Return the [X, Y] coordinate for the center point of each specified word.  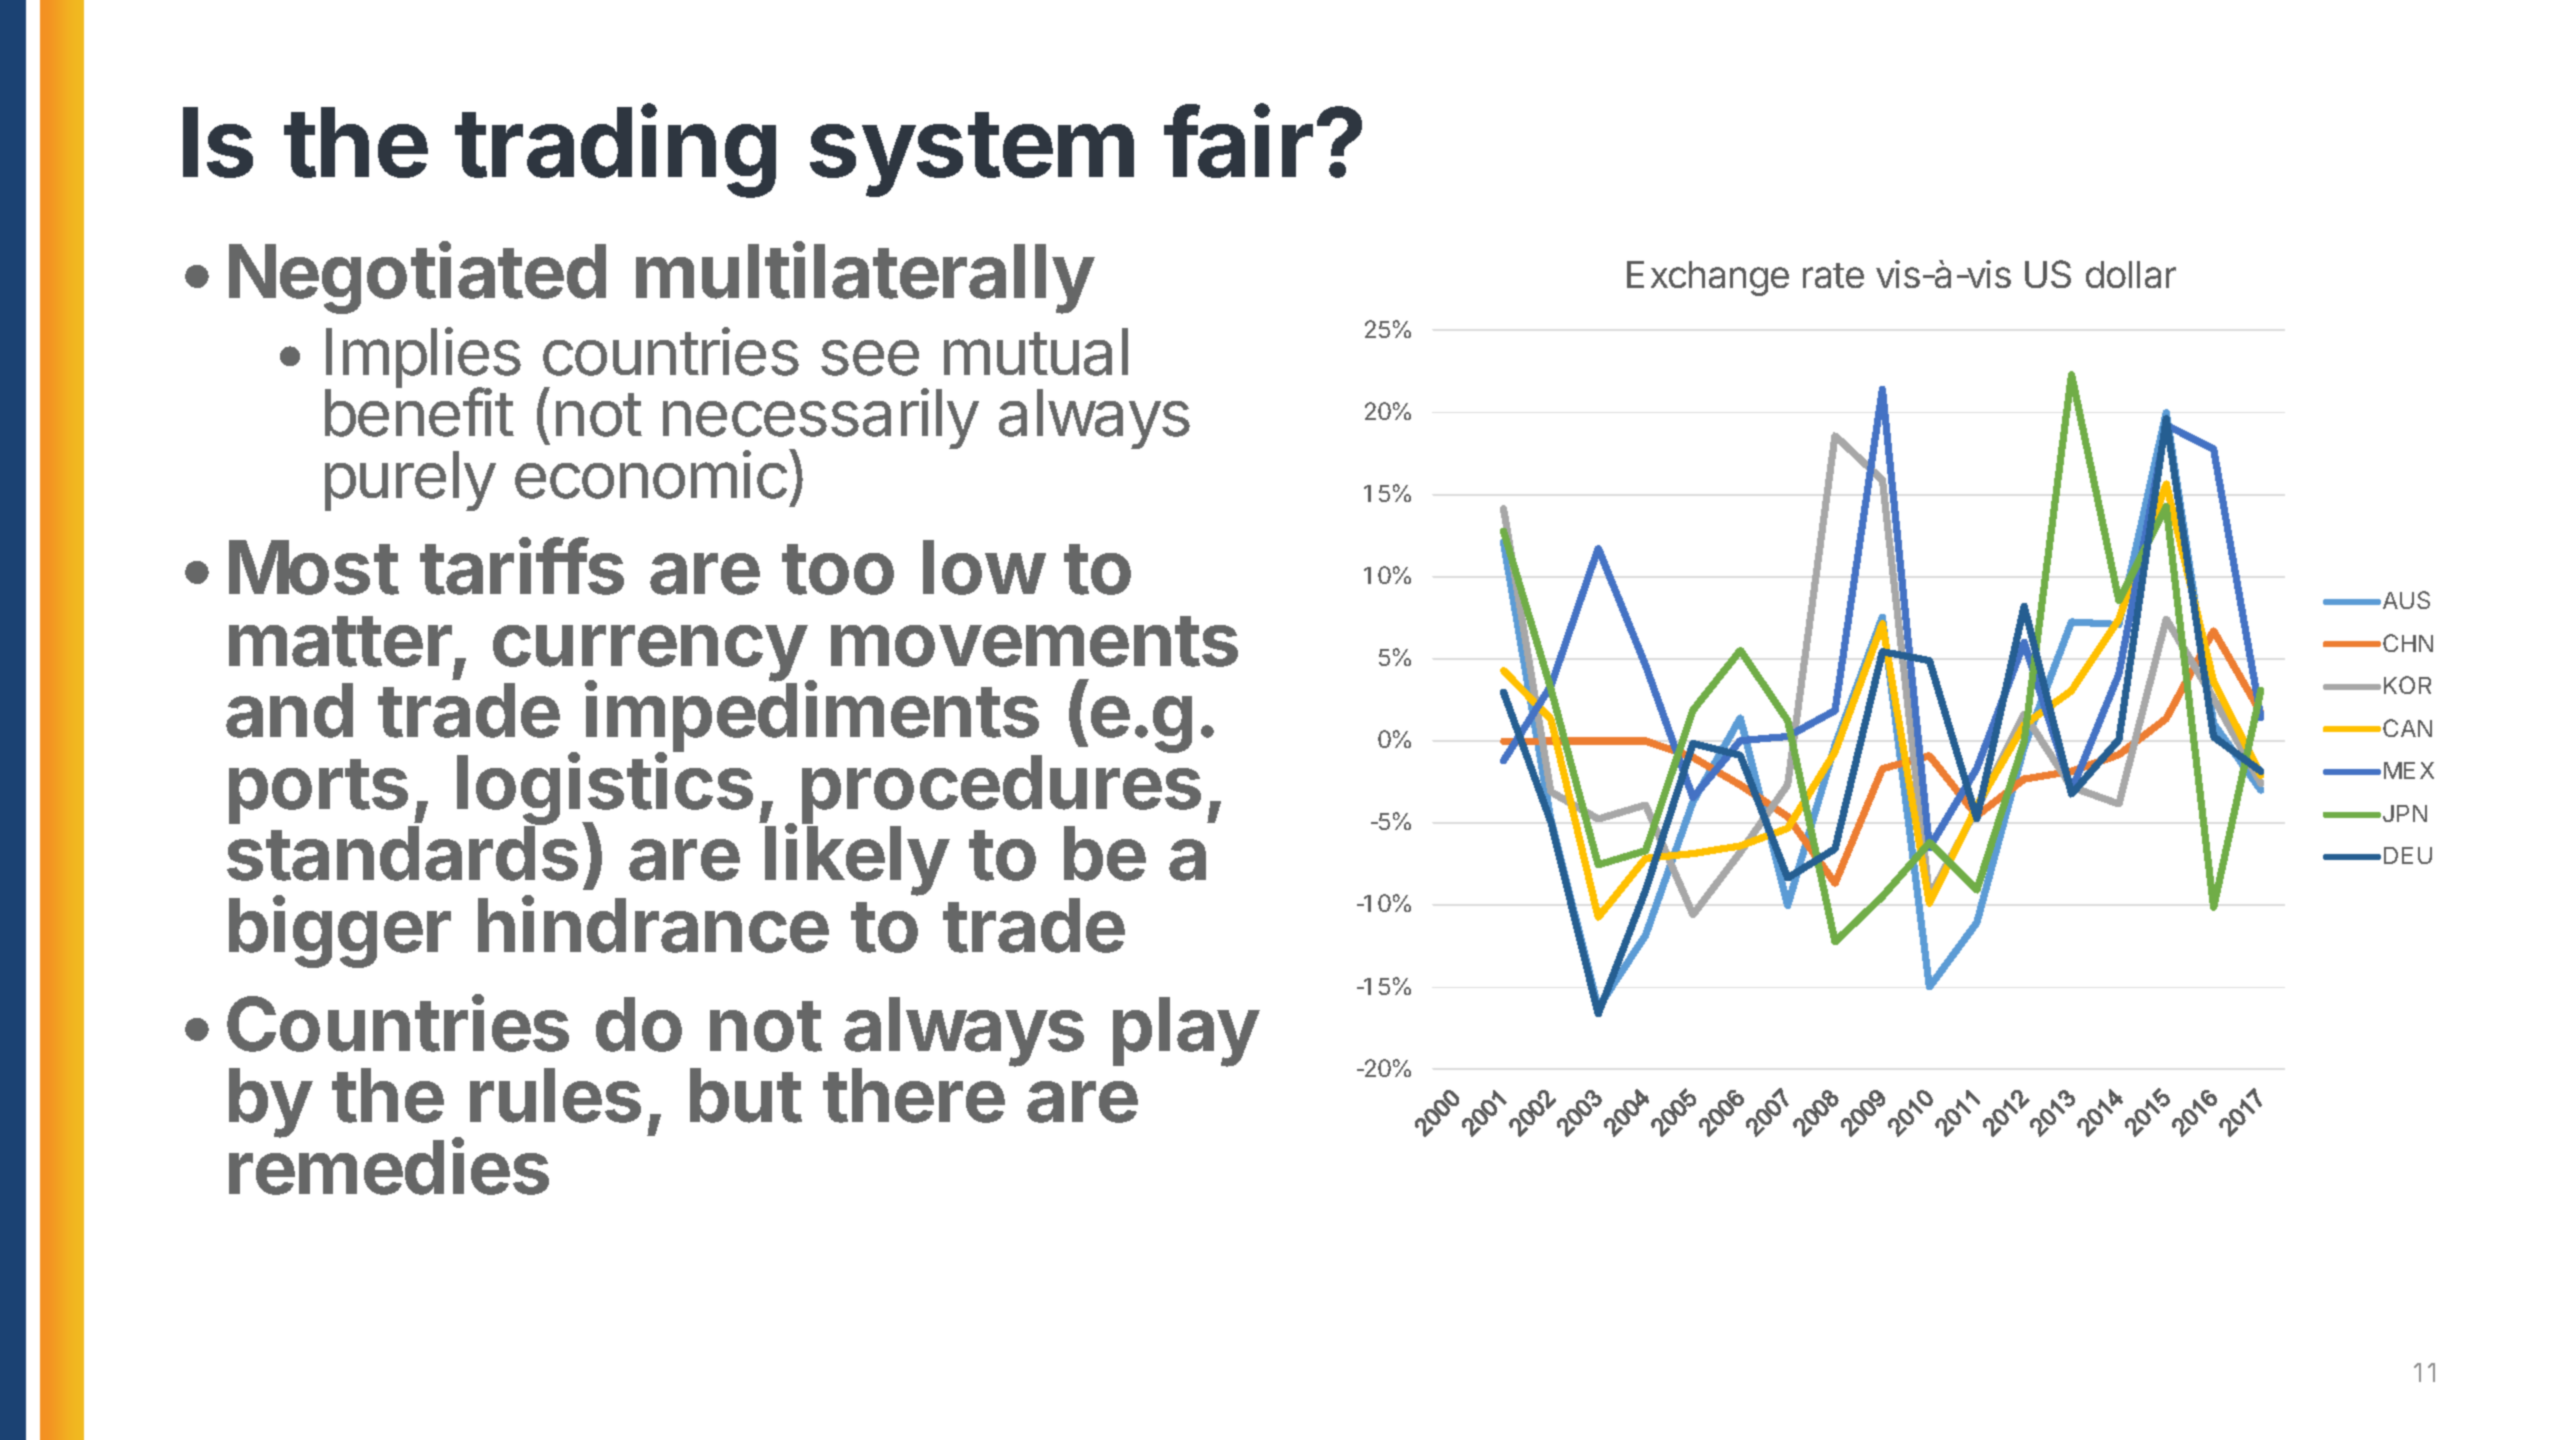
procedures [1001, 791]
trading [615, 151]
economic [651, 474]
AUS [2406, 600]
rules [555, 1095]
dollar [2131, 274]
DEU [2408, 855]
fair [1238, 141]
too [838, 569]
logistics [605, 790]
